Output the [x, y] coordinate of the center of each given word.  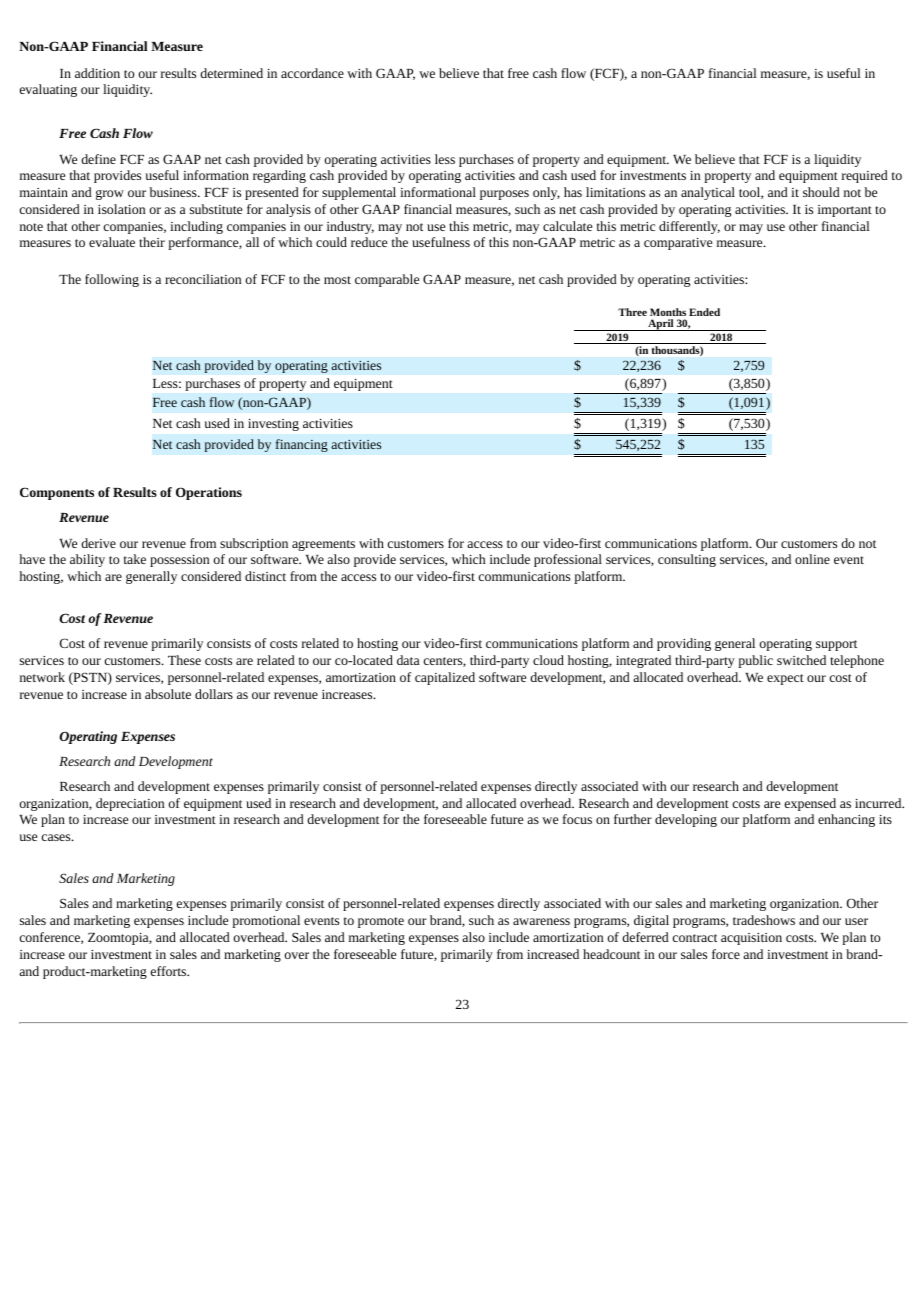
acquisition [751, 939]
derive [98, 543]
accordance [312, 73]
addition [97, 73]
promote [381, 922]
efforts [170, 971]
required [865, 176]
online [812, 559]
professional [568, 560]
